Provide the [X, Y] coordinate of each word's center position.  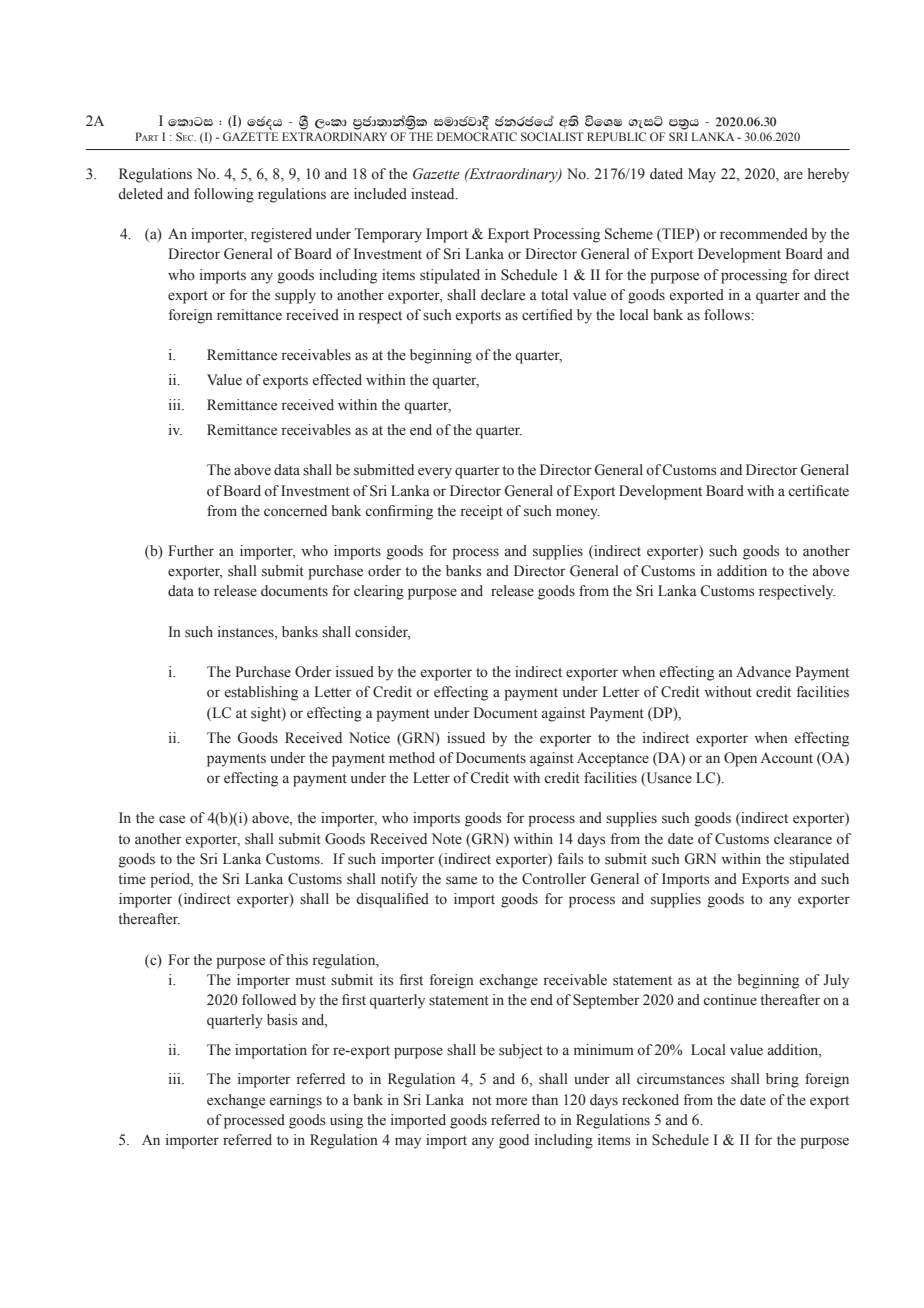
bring [782, 1080]
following [224, 195]
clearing [379, 592]
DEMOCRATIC [477, 136]
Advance [763, 671]
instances [247, 633]
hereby [828, 175]
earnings [296, 1101]
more [511, 1101]
